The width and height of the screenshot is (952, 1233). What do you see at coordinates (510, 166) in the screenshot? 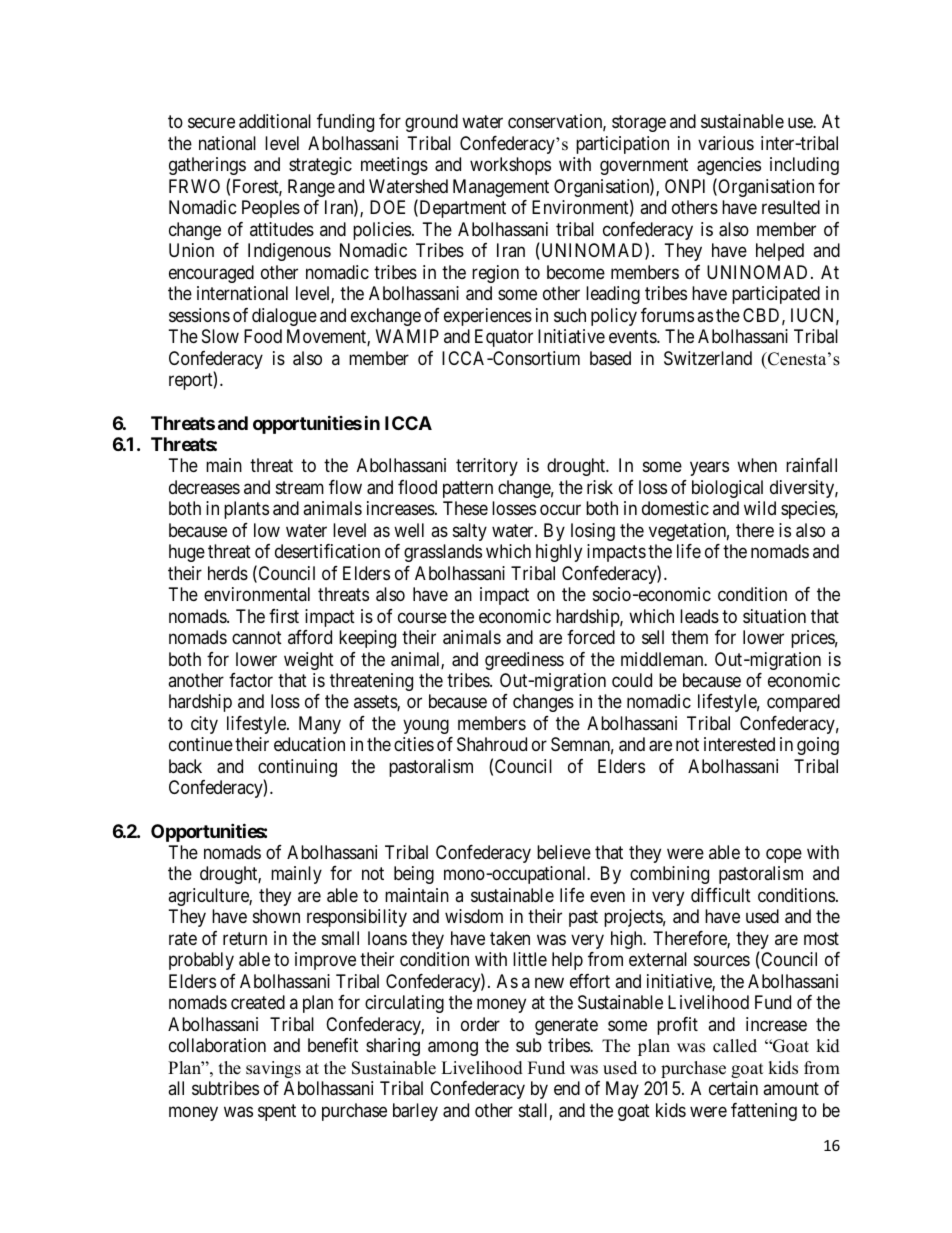
I see `workshops` at bounding box center [510, 166].
